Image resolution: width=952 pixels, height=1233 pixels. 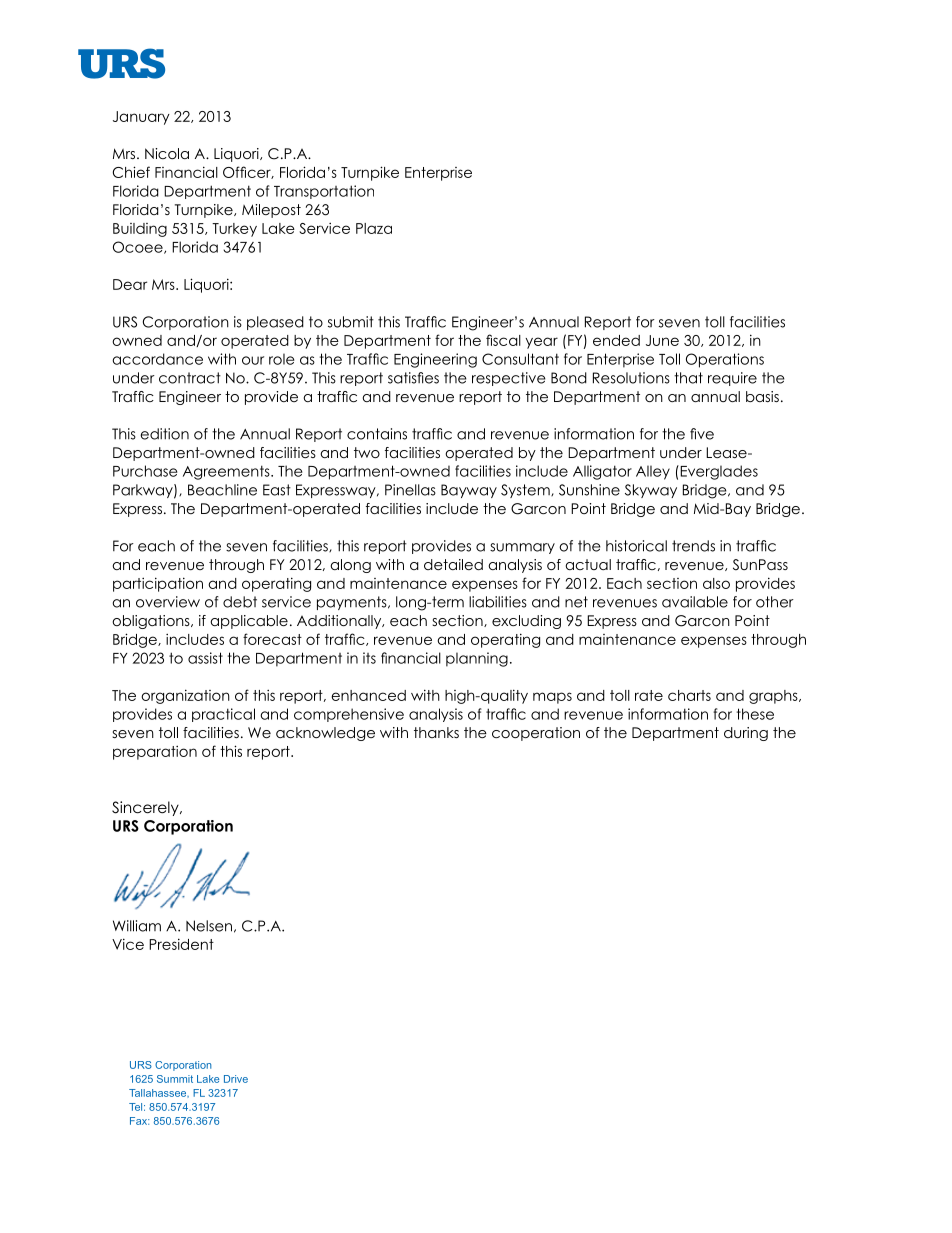 I want to click on Operations, so click(x=725, y=360).
